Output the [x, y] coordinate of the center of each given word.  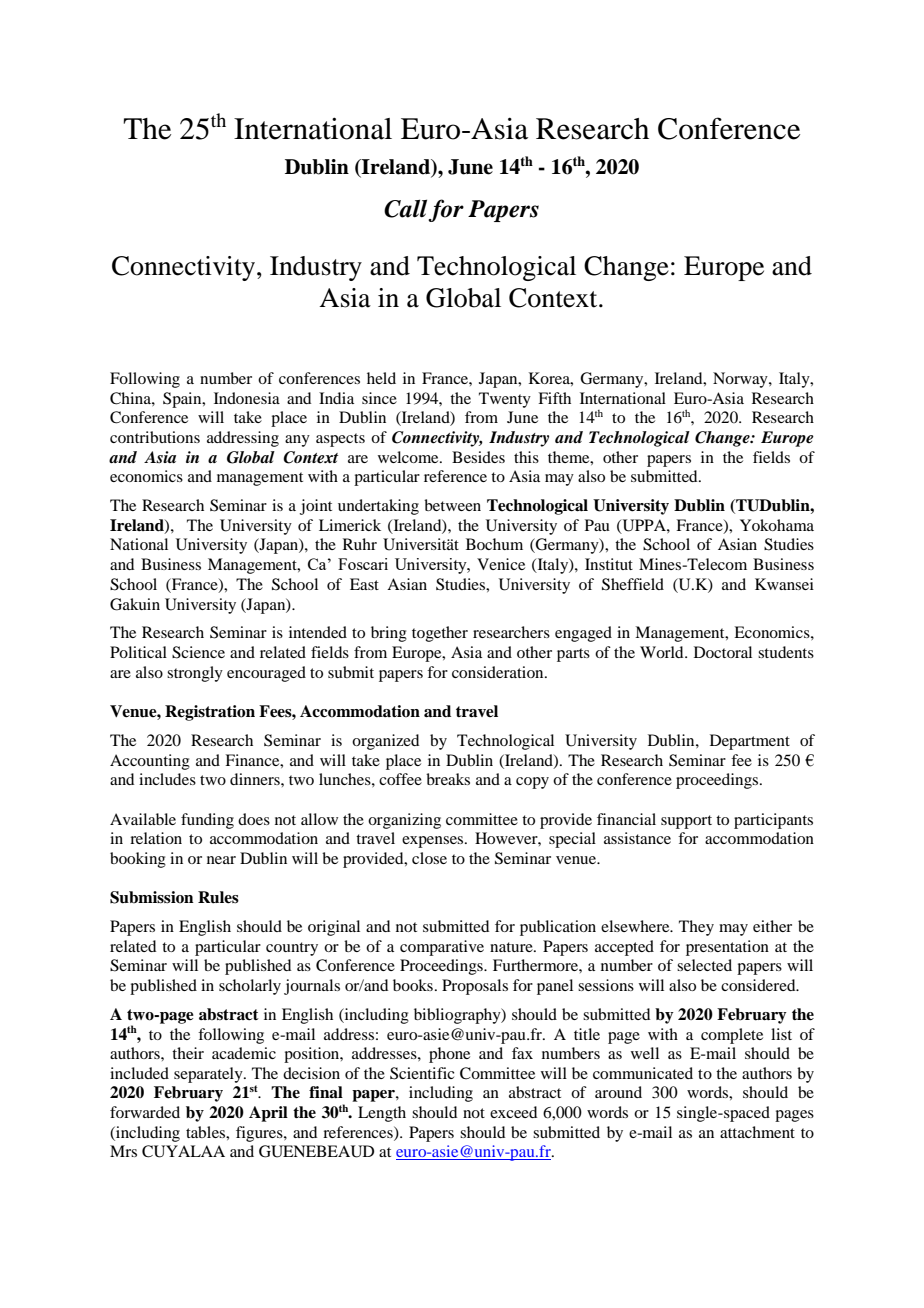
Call [405, 208]
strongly [195, 674]
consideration [499, 672]
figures [260, 1134]
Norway [741, 380]
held [381, 378]
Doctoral [723, 652]
